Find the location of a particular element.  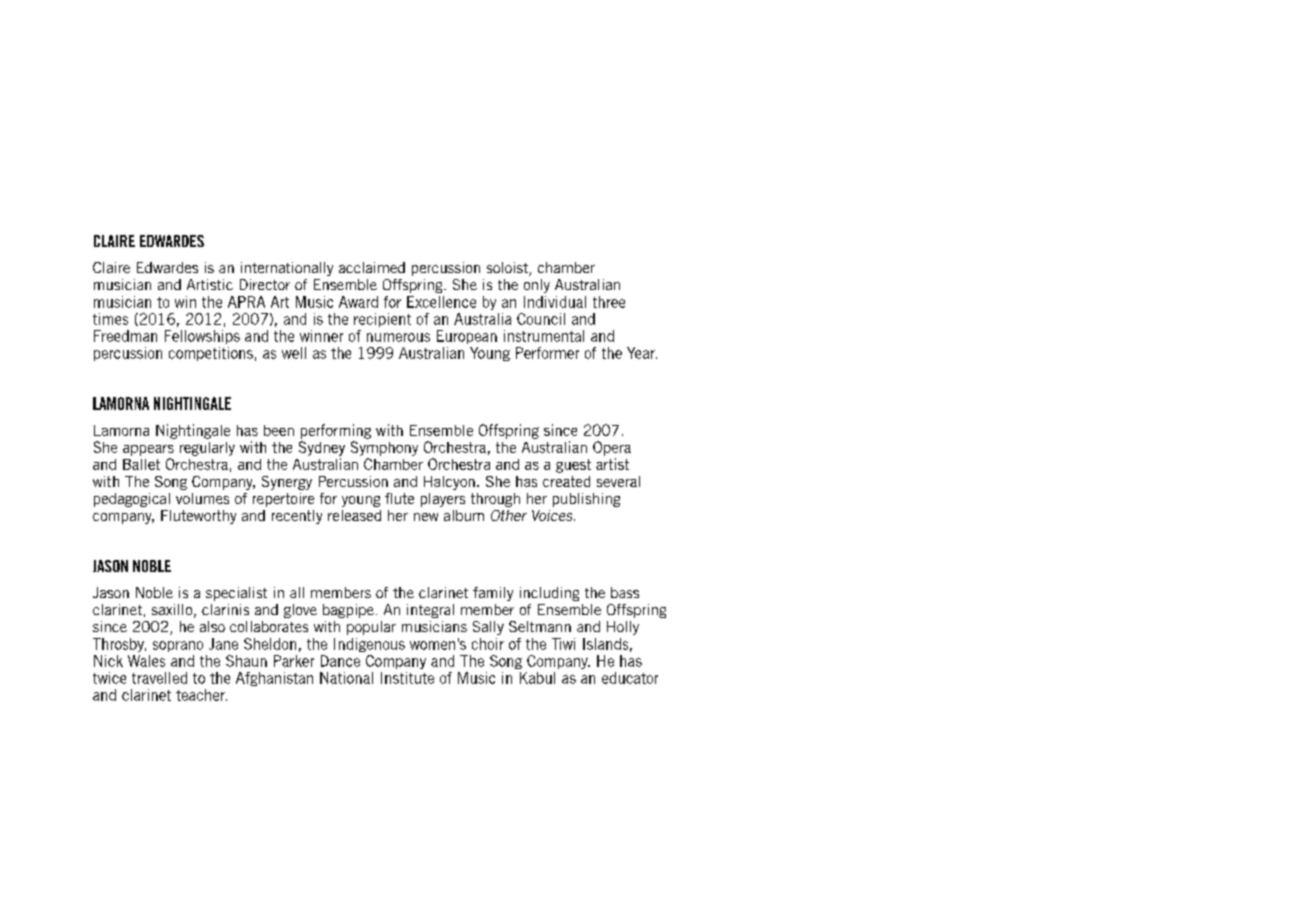

travelled is located at coordinates (159, 678).
